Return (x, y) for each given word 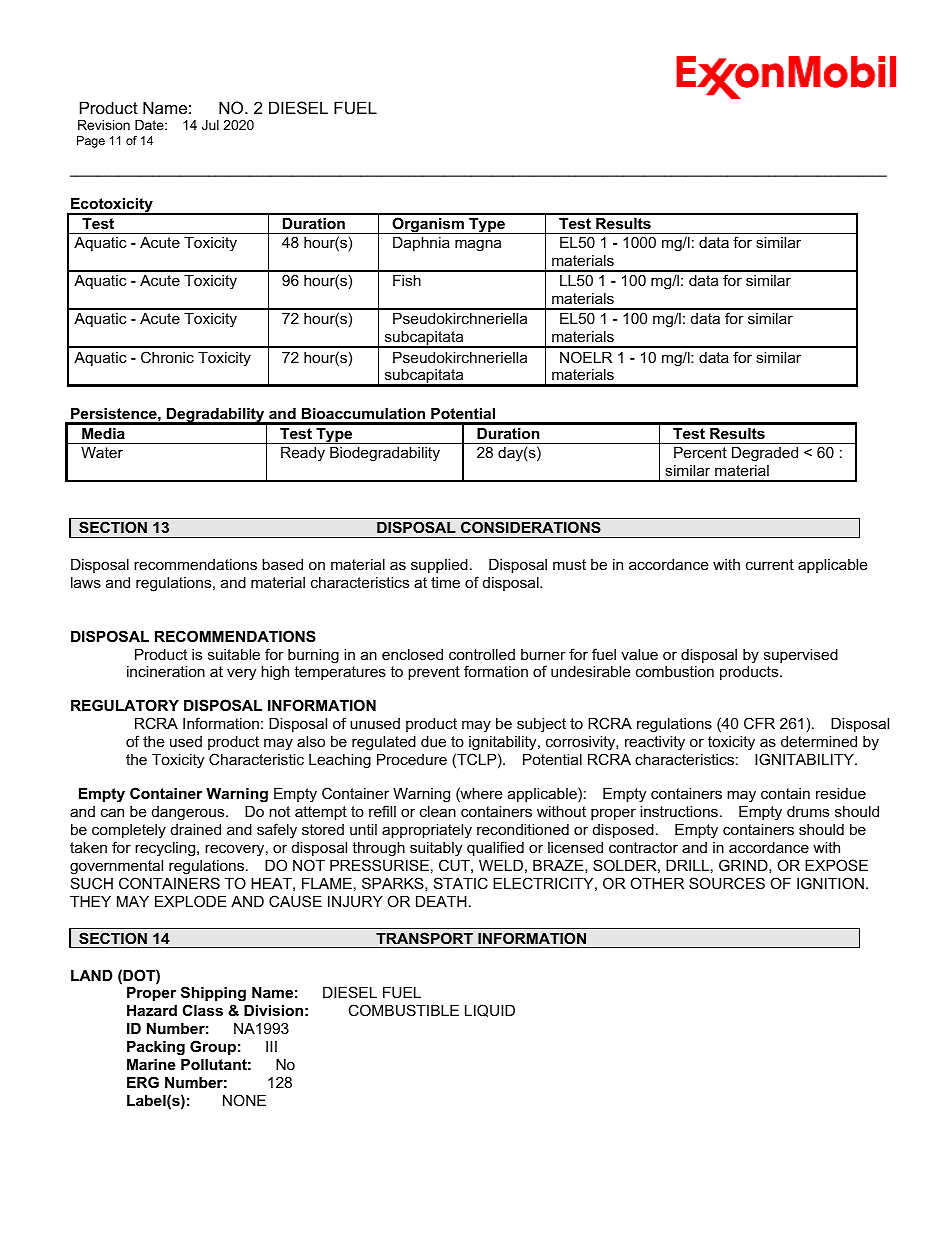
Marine (151, 1064)
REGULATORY (125, 705)
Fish (407, 280)
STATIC (461, 883)
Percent (700, 452)
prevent (434, 673)
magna (478, 245)
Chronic (167, 357)
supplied (439, 566)
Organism (428, 225)
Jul (210, 125)
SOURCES (727, 883)
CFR (759, 723)
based (282, 564)
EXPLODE (191, 901)
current (770, 564)
